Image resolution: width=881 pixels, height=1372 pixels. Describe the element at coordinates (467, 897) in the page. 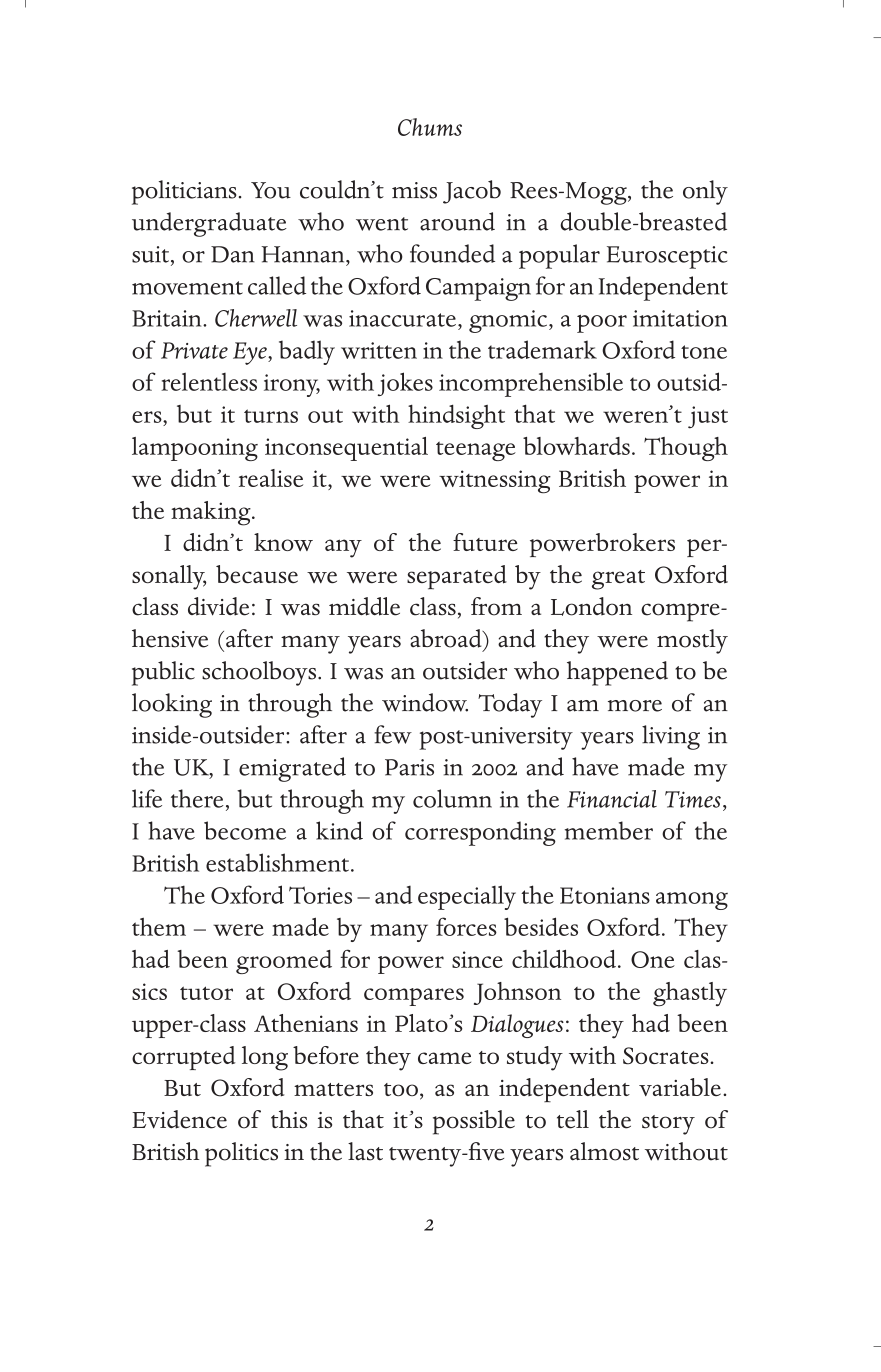

I see `especially` at that location.
